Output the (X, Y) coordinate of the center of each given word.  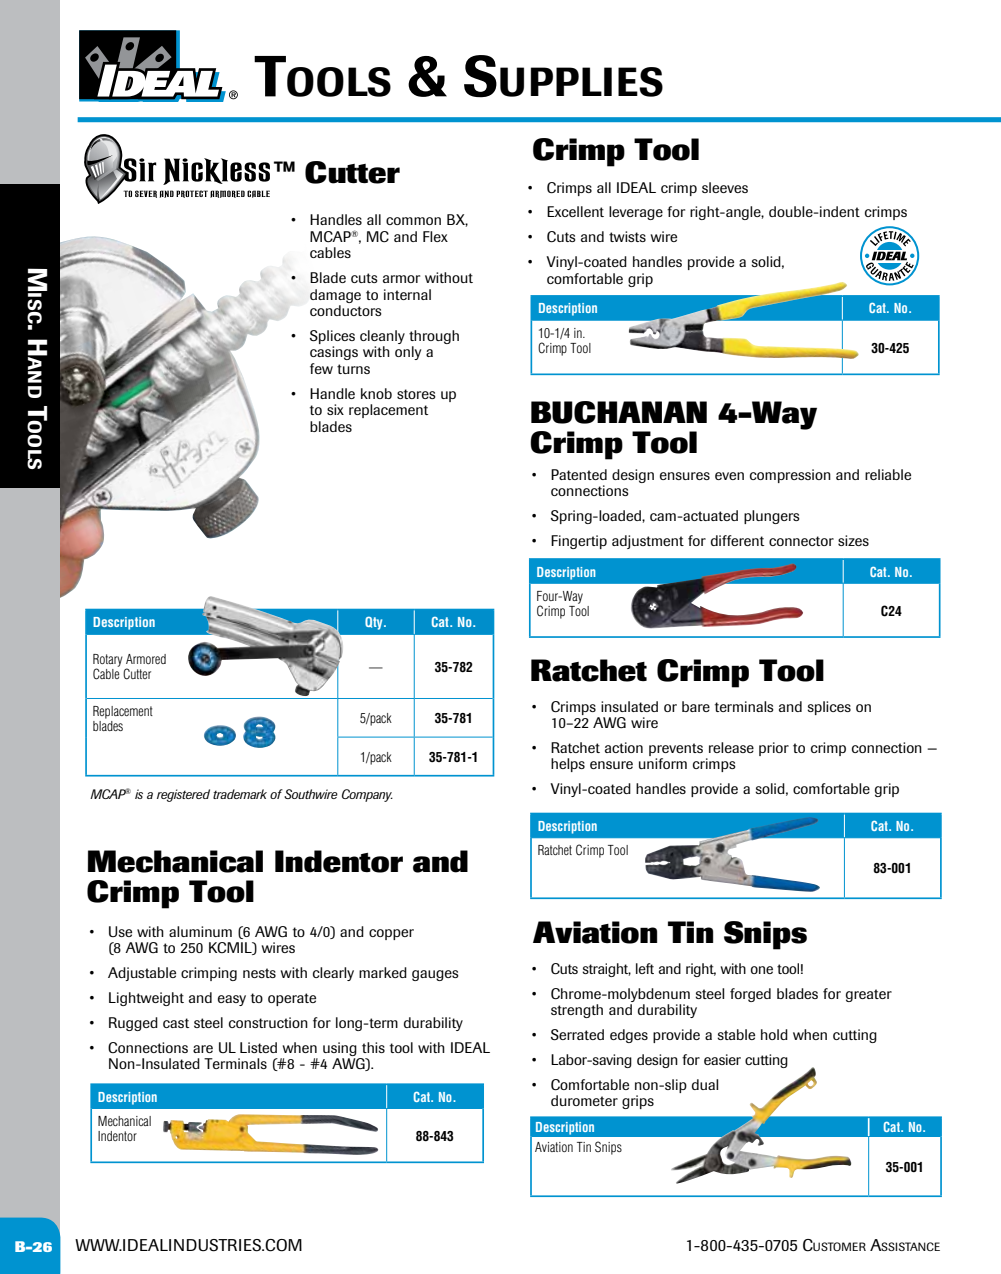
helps (568, 765)
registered (183, 795)
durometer (584, 1100)
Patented (579, 474)
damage (335, 296)
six (335, 409)
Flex (435, 236)
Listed (258, 1047)
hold (774, 1034)
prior (774, 749)
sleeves (725, 187)
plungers (772, 517)
